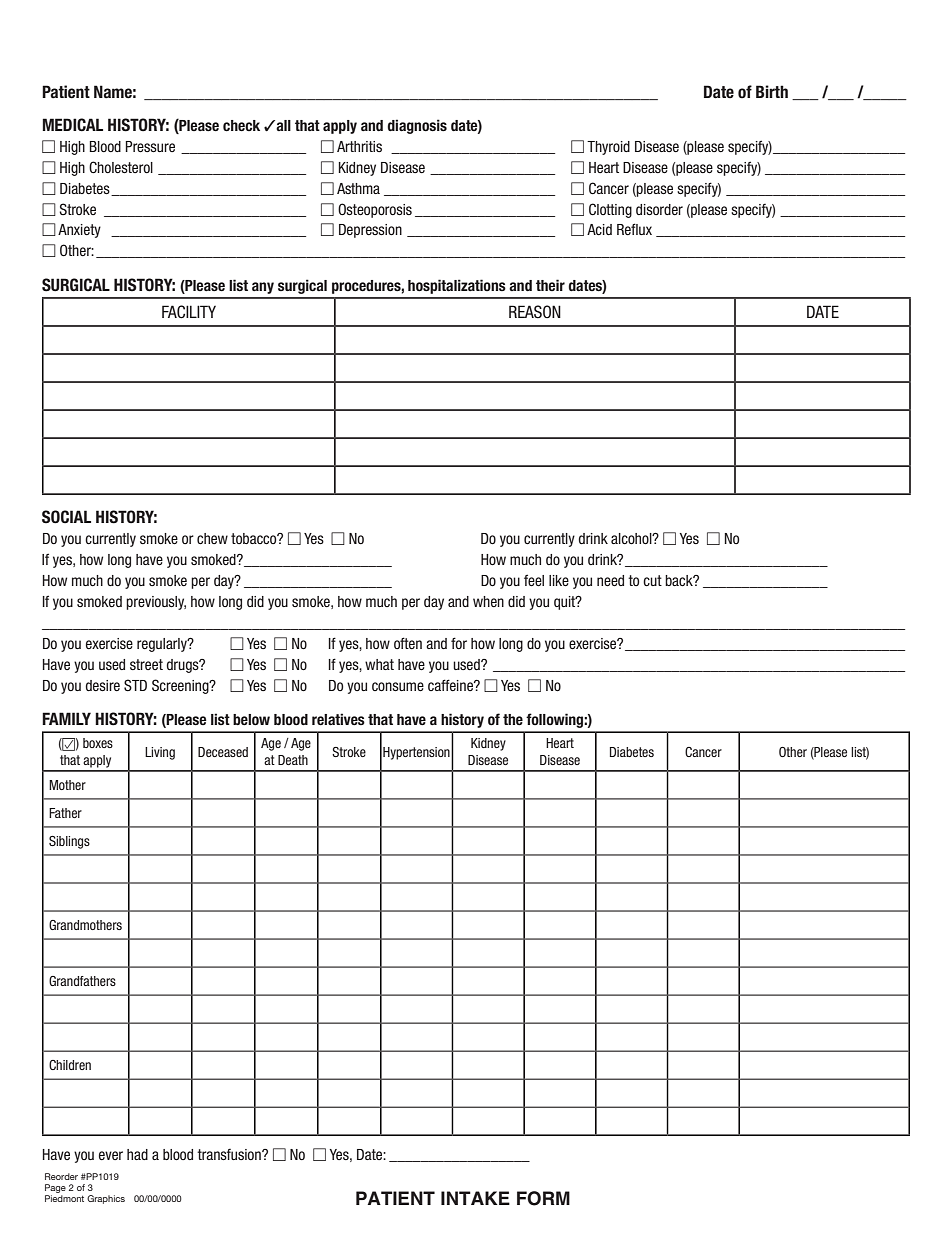 The height and width of the screenshot is (1233, 952). I want to click on had, so click(137, 1154).
